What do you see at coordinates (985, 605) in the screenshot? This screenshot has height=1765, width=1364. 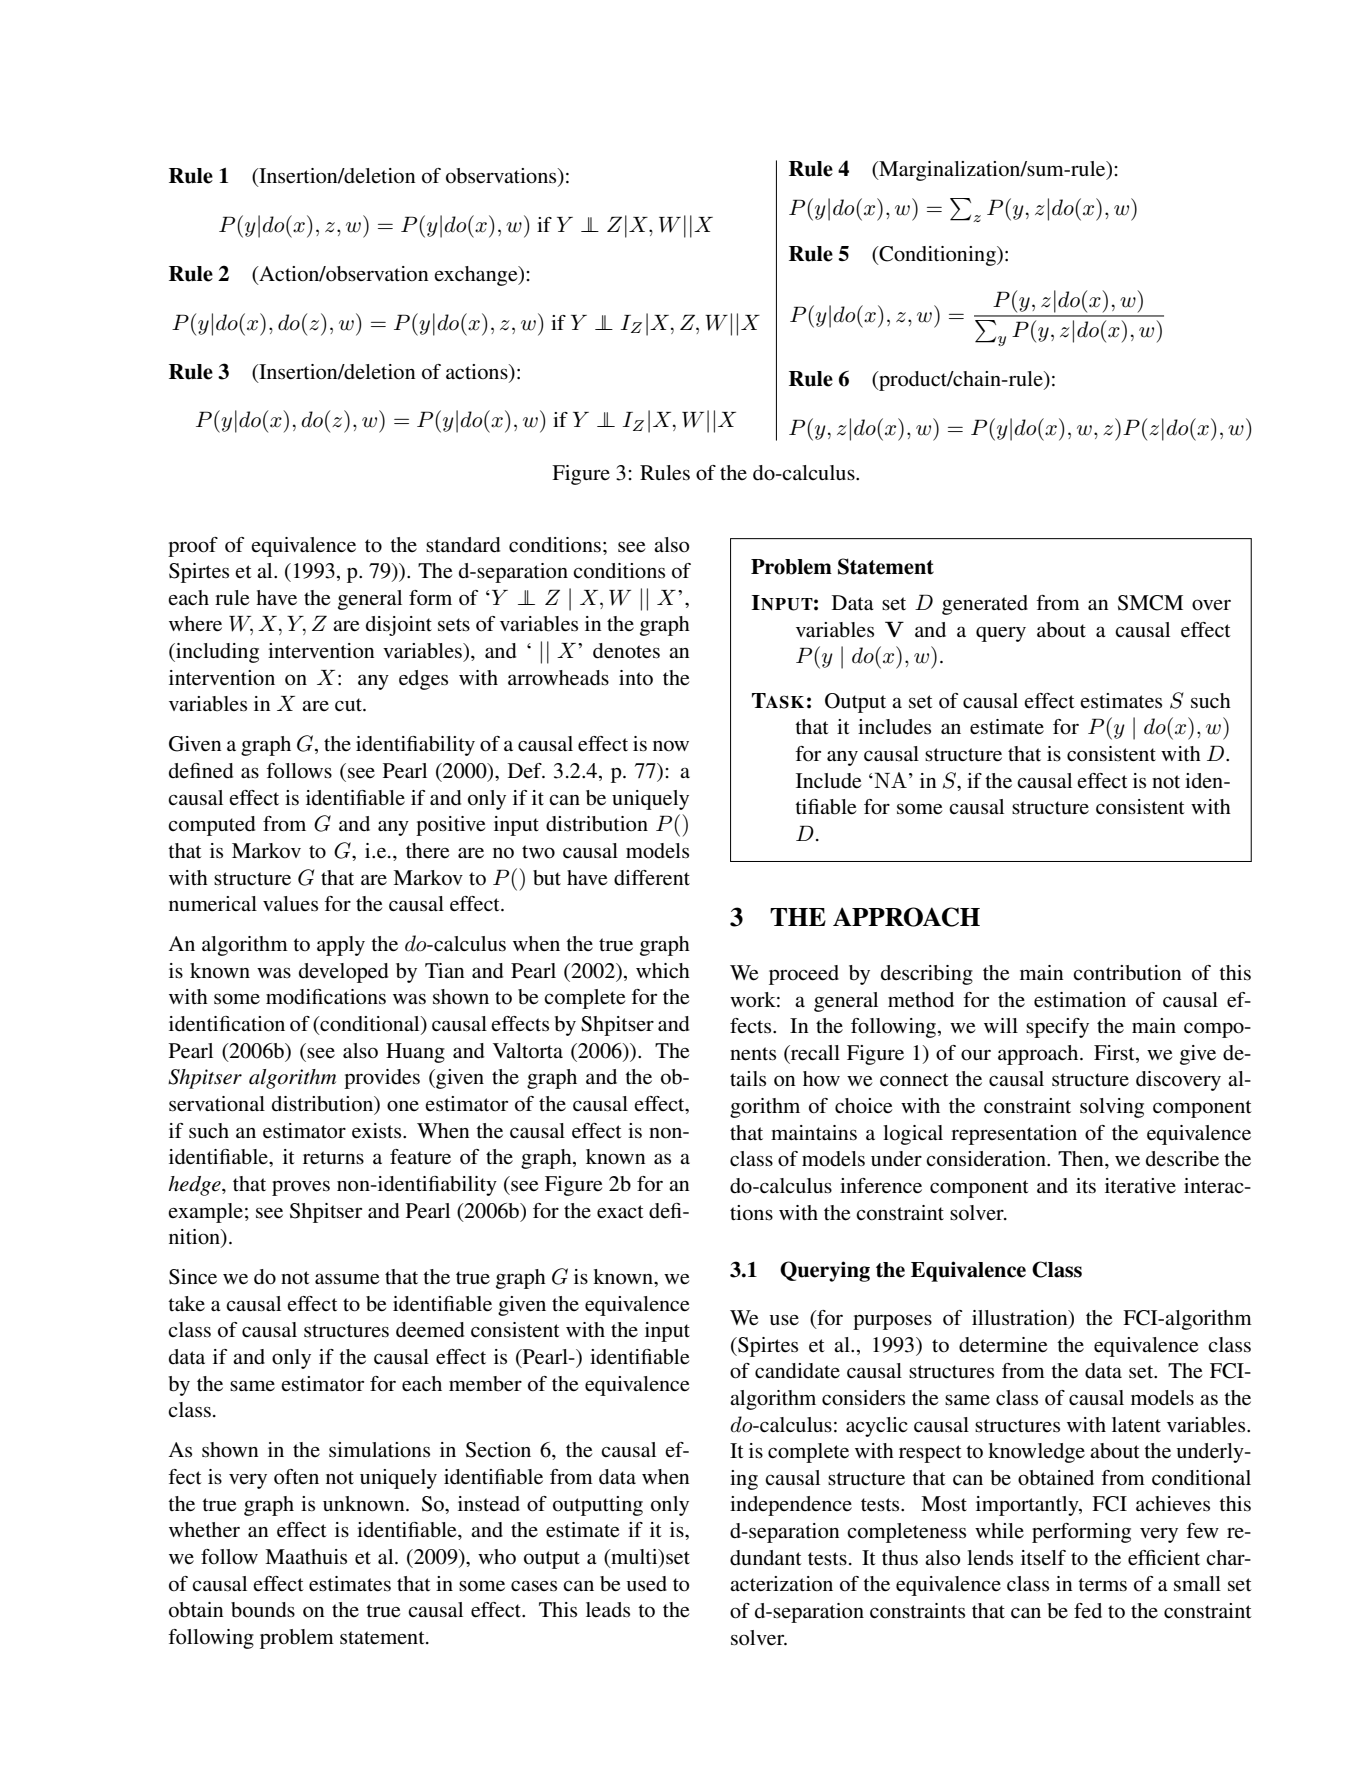 I see `generated` at bounding box center [985, 605].
